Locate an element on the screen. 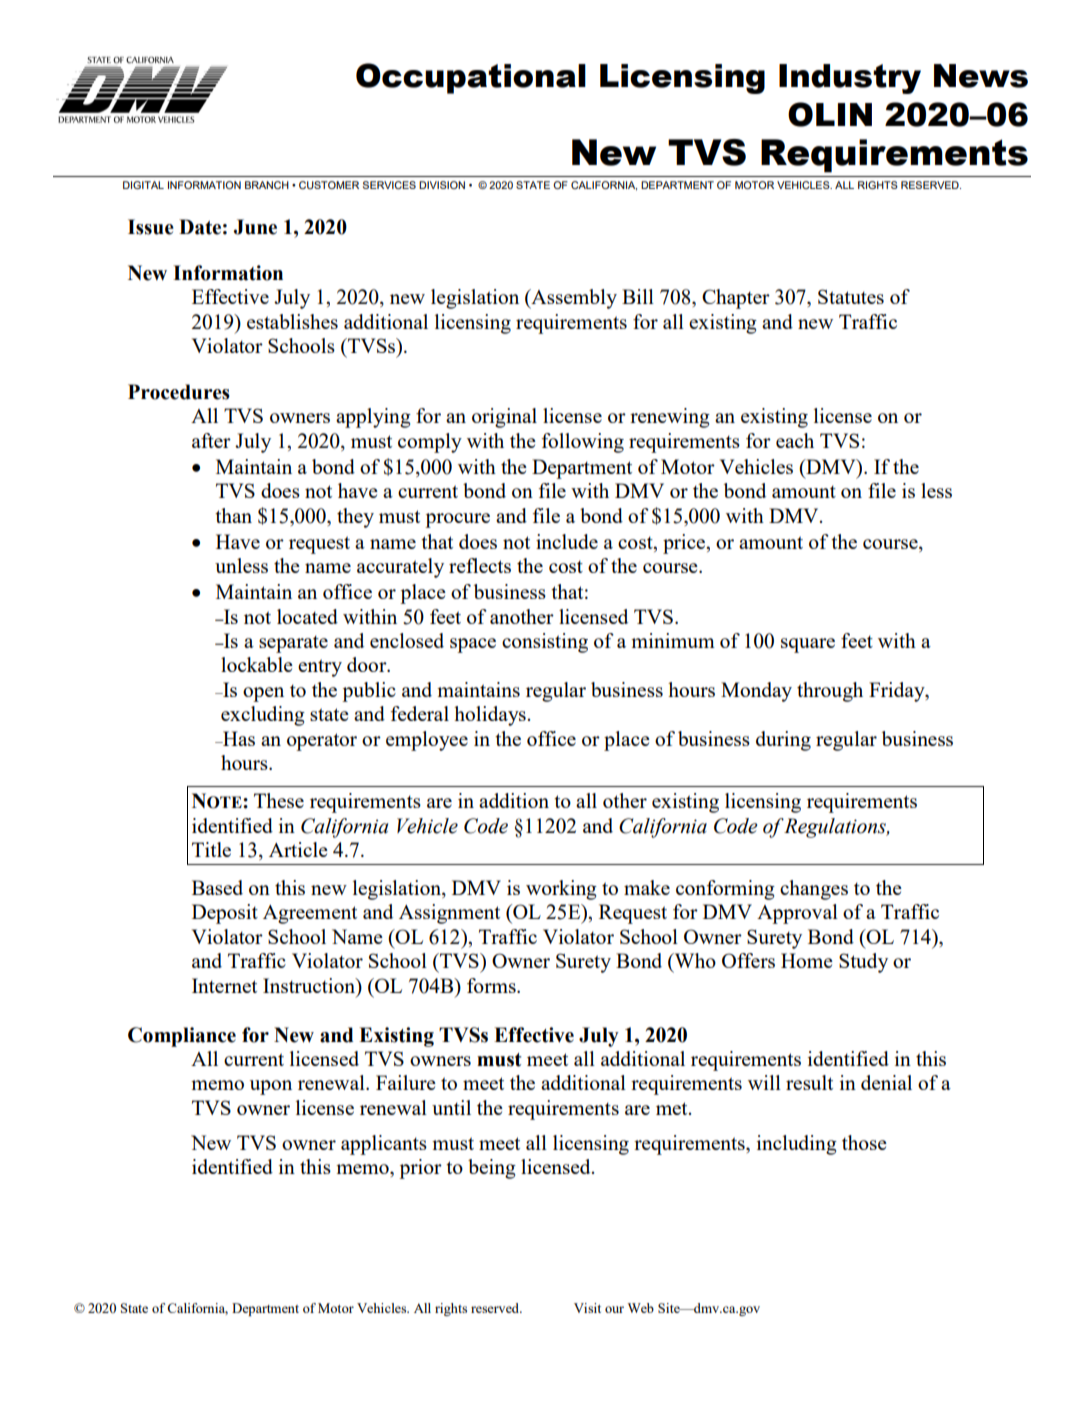  Occupational is located at coordinates (471, 78).
